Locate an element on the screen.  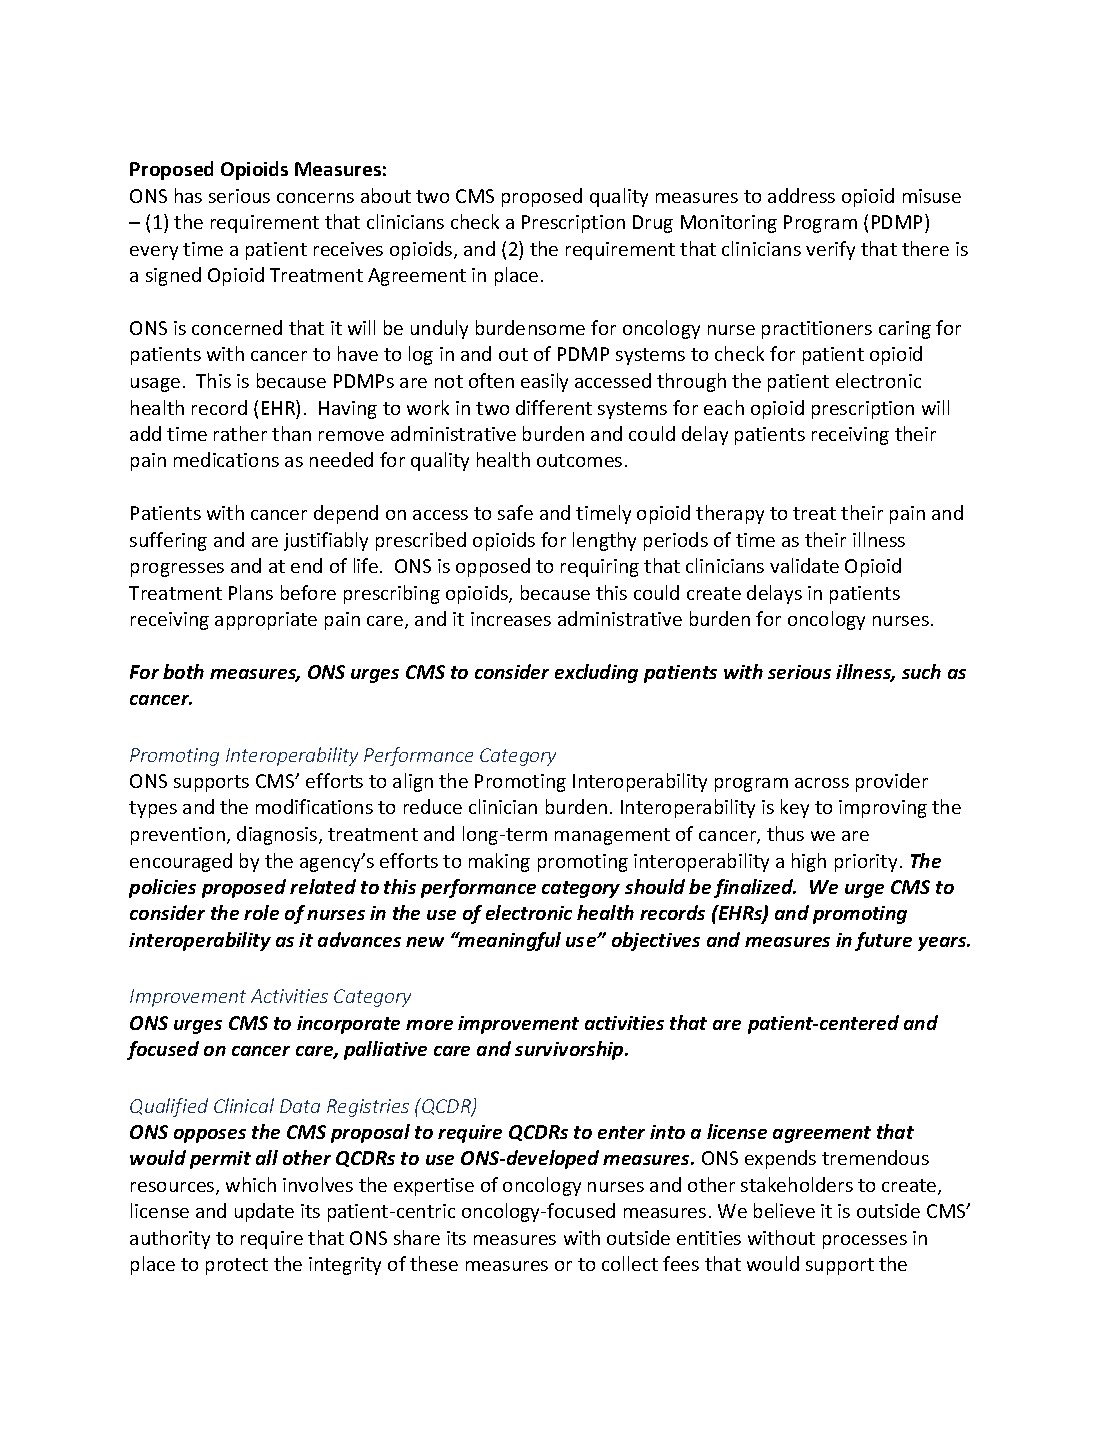
Drug is located at coordinates (653, 224).
